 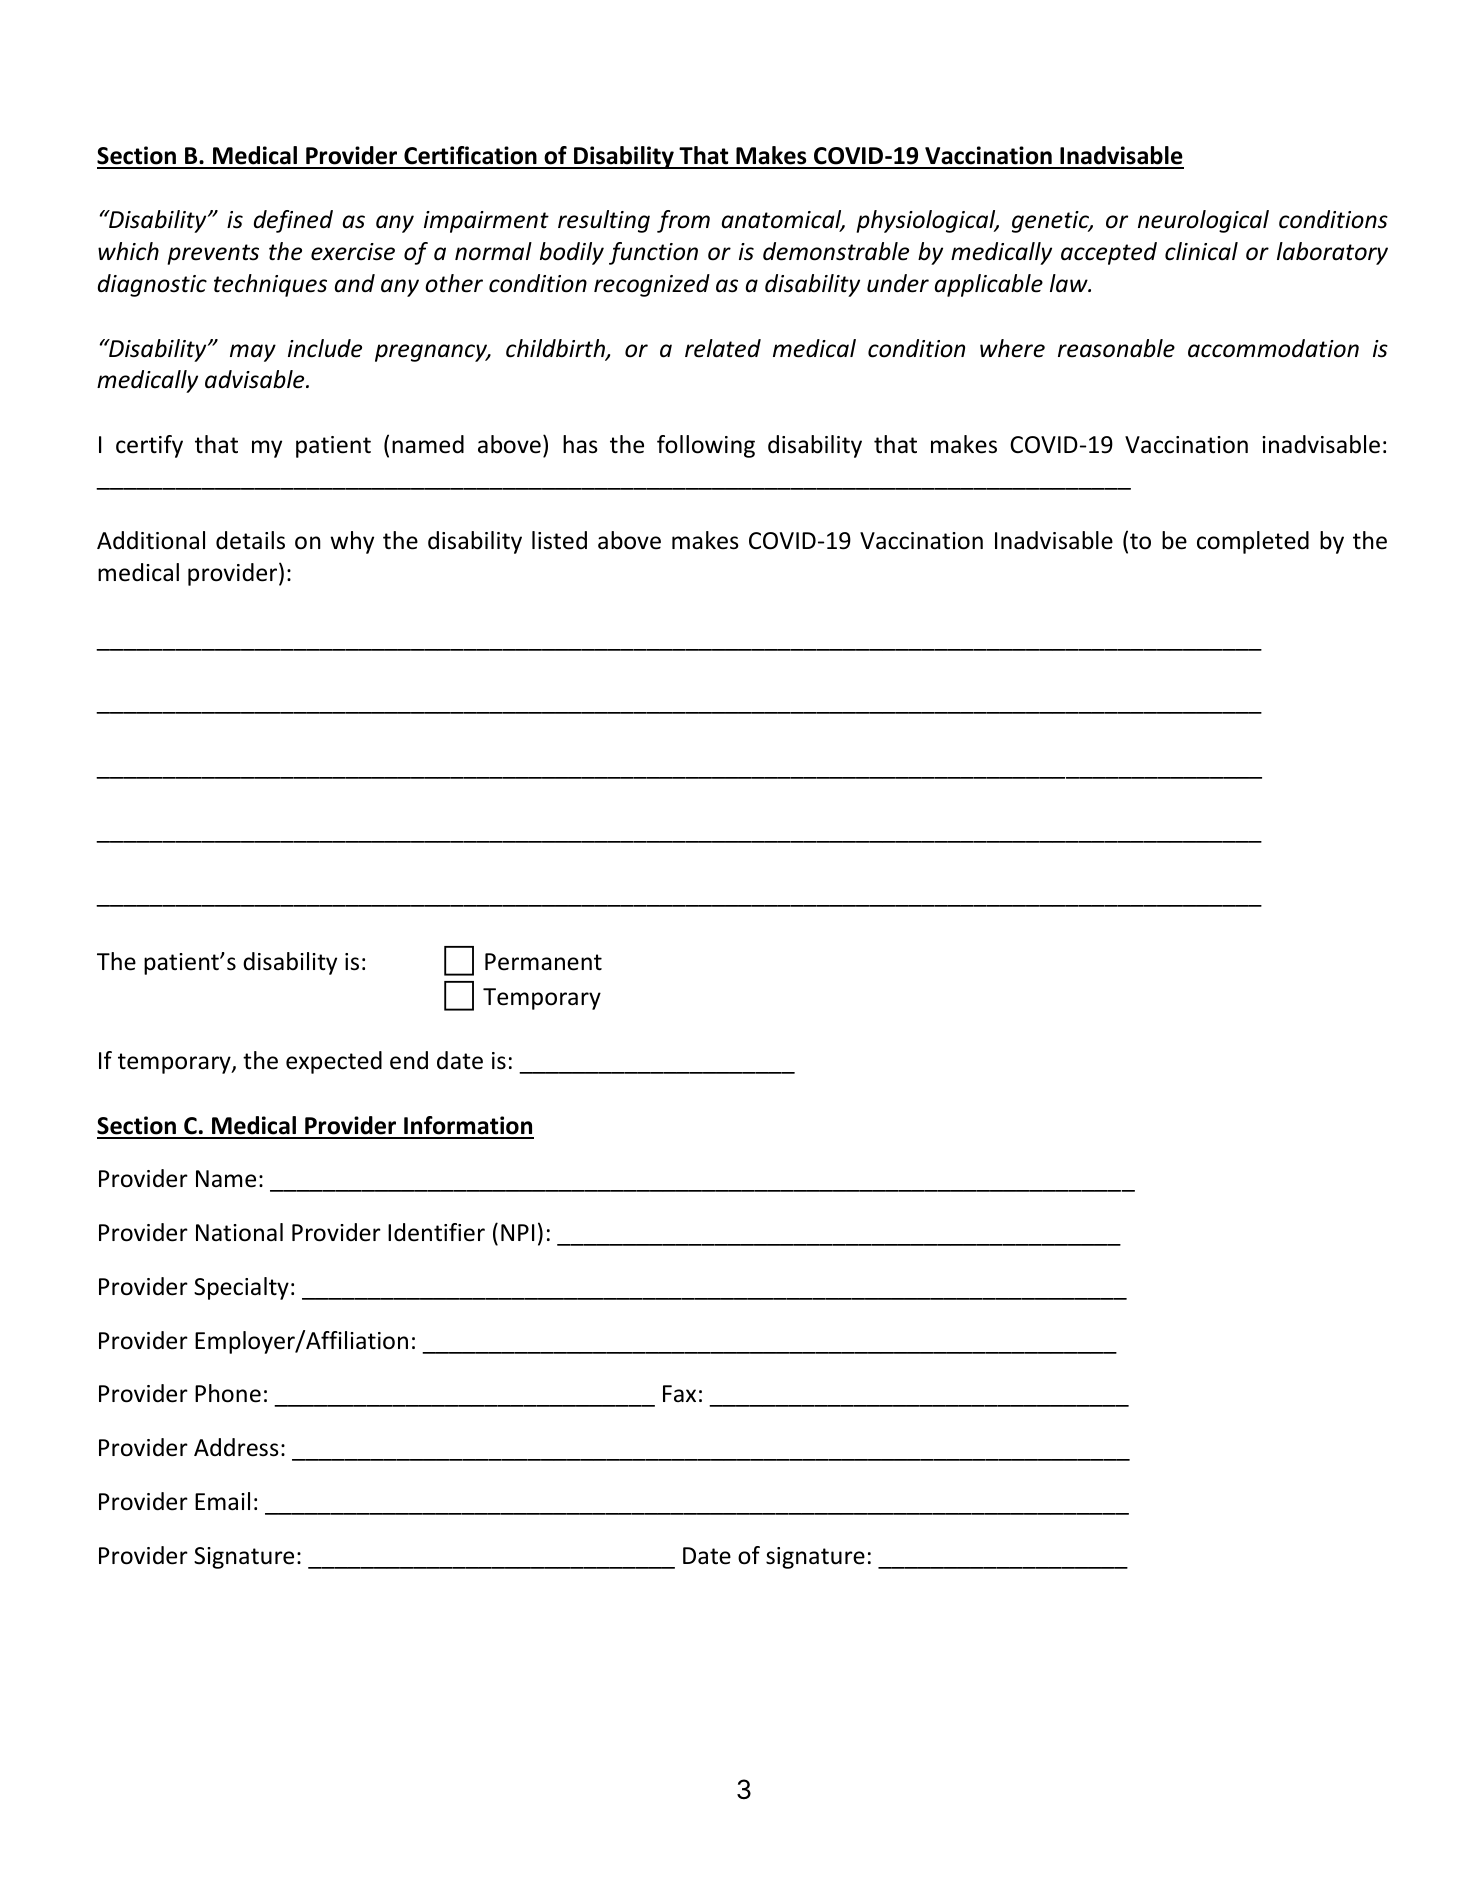 What do you see at coordinates (409, 1060) in the page?
I see `end` at bounding box center [409, 1060].
